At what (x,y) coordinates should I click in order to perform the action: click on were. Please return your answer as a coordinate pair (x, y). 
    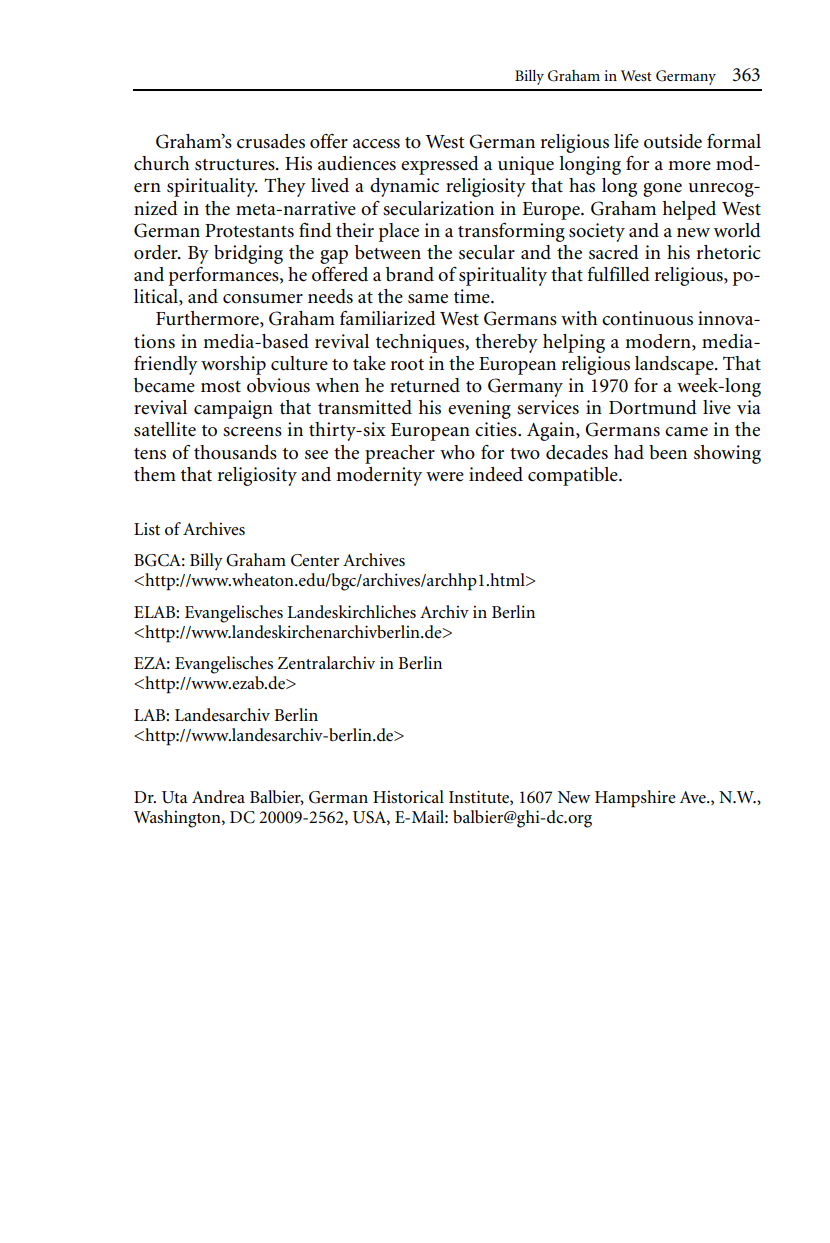
    Looking at the image, I should click on (445, 477).
